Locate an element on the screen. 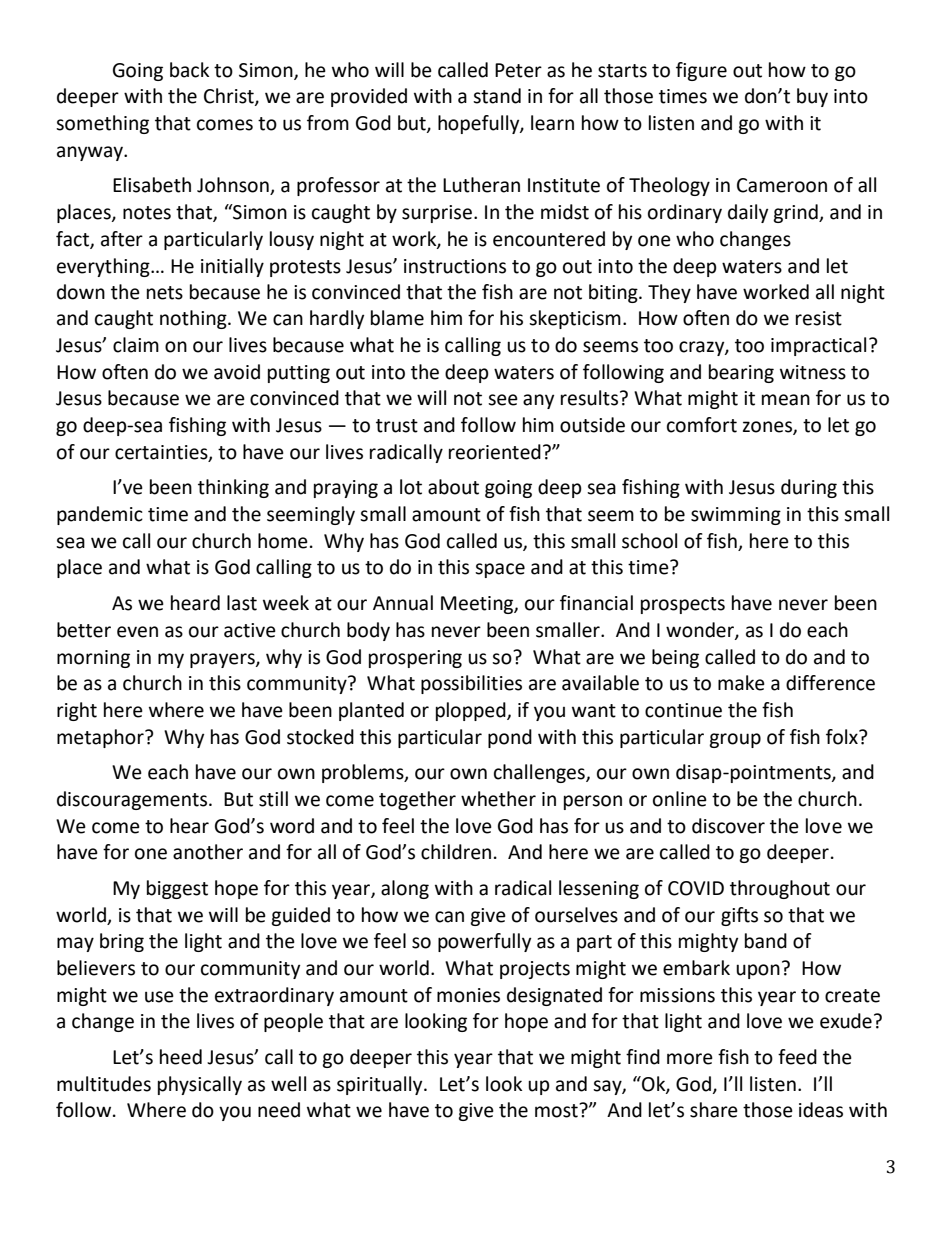 This screenshot has height=1233, width=952. spiritually is located at coordinates (381, 1085).
